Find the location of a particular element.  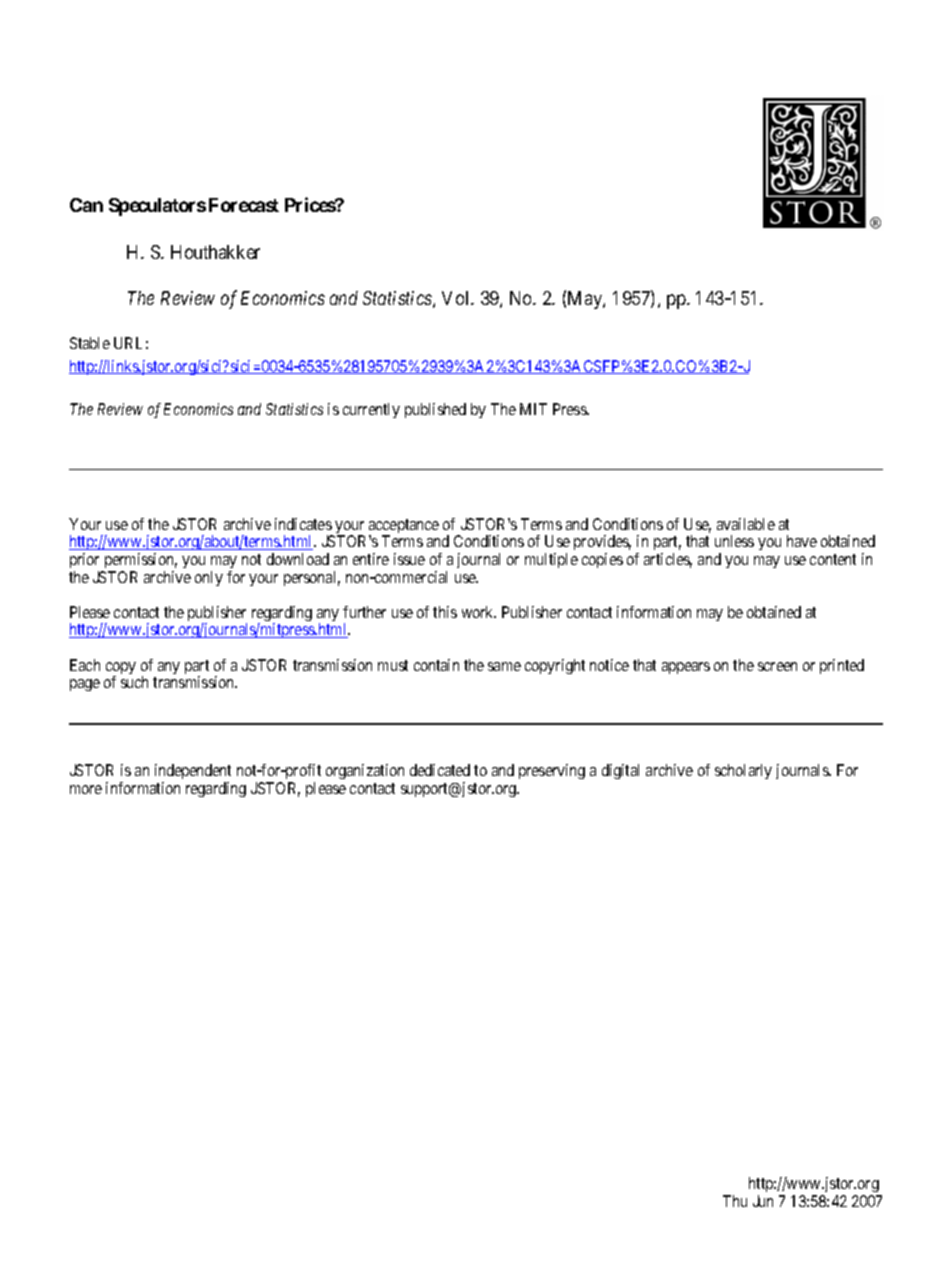

Thu is located at coordinates (735, 1201).
